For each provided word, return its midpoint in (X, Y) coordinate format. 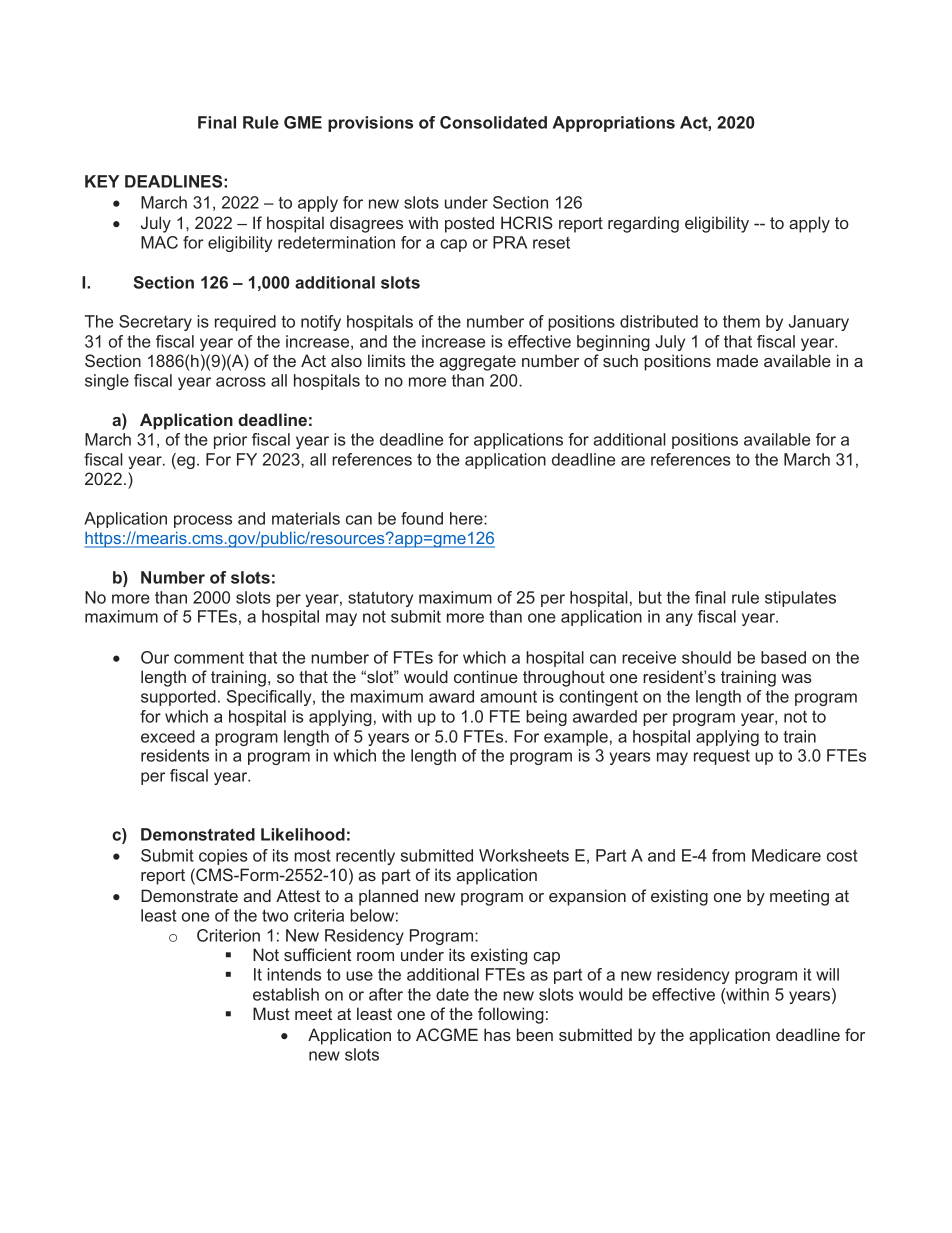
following (511, 1015)
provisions (370, 124)
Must (271, 1013)
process (203, 521)
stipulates (800, 599)
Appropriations (614, 124)
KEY (102, 181)
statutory (380, 599)
